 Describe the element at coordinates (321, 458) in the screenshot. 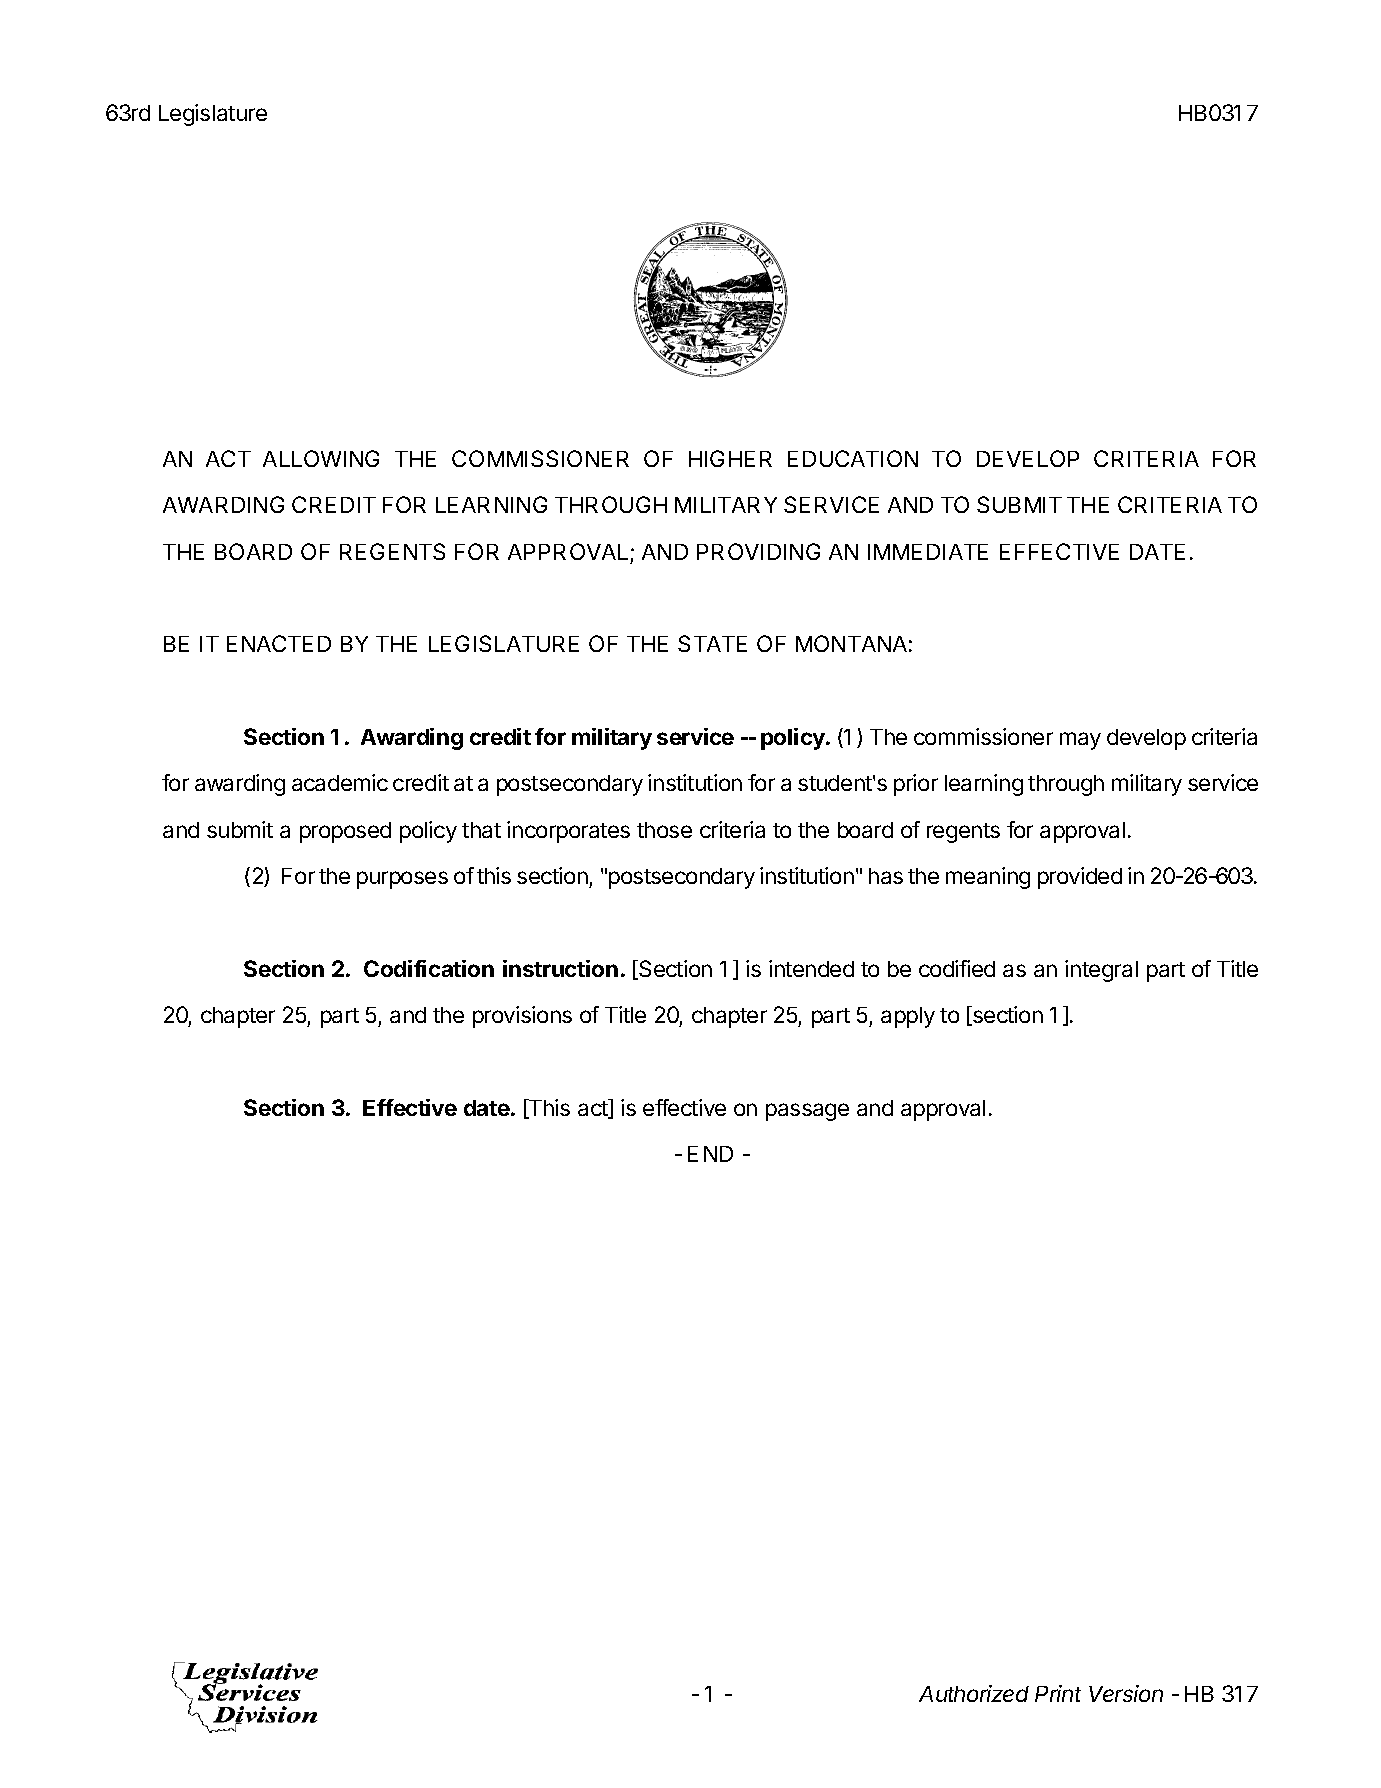

I see `ALLOWING` at that location.
